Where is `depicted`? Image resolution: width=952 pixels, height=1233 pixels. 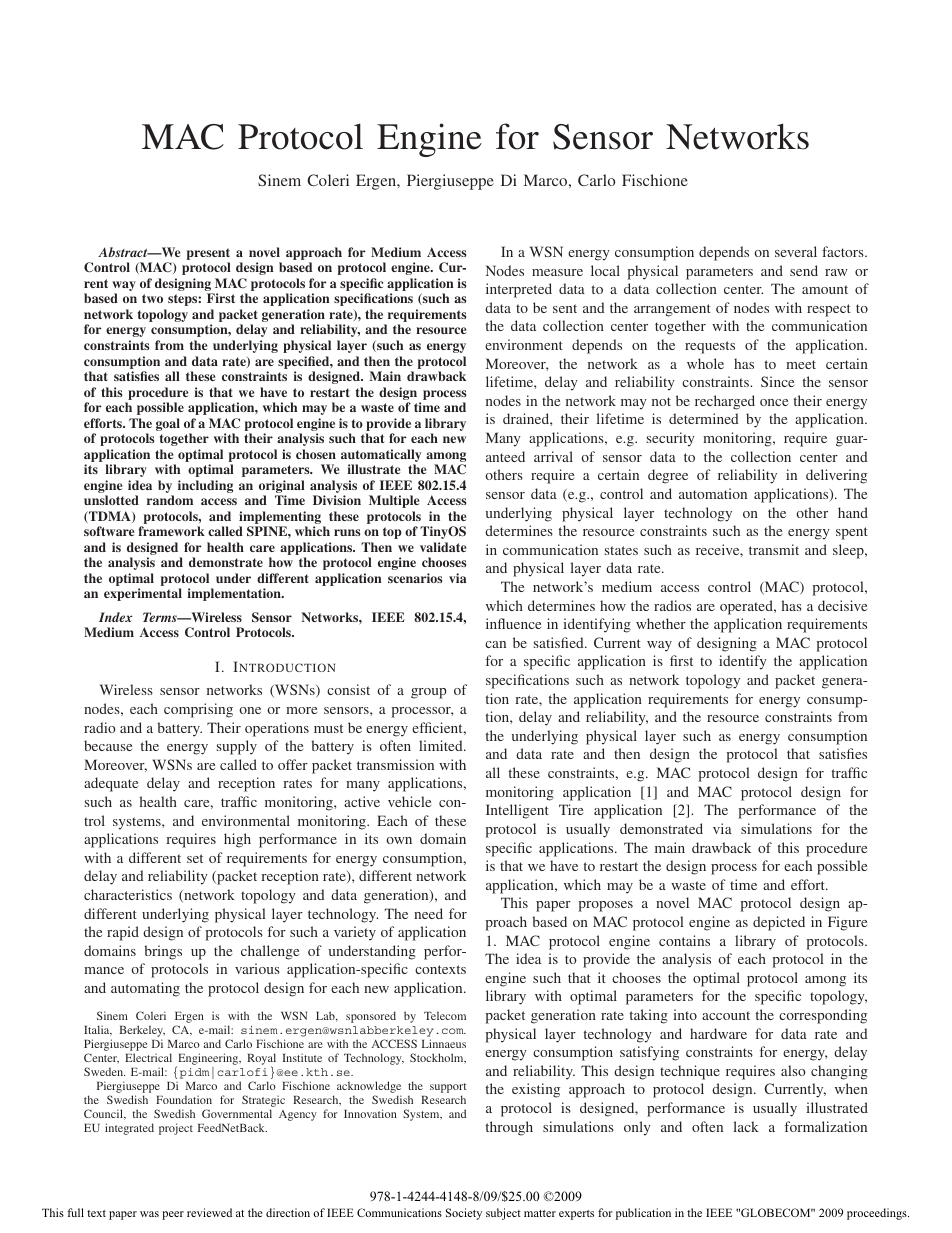
depicted is located at coordinates (779, 923).
